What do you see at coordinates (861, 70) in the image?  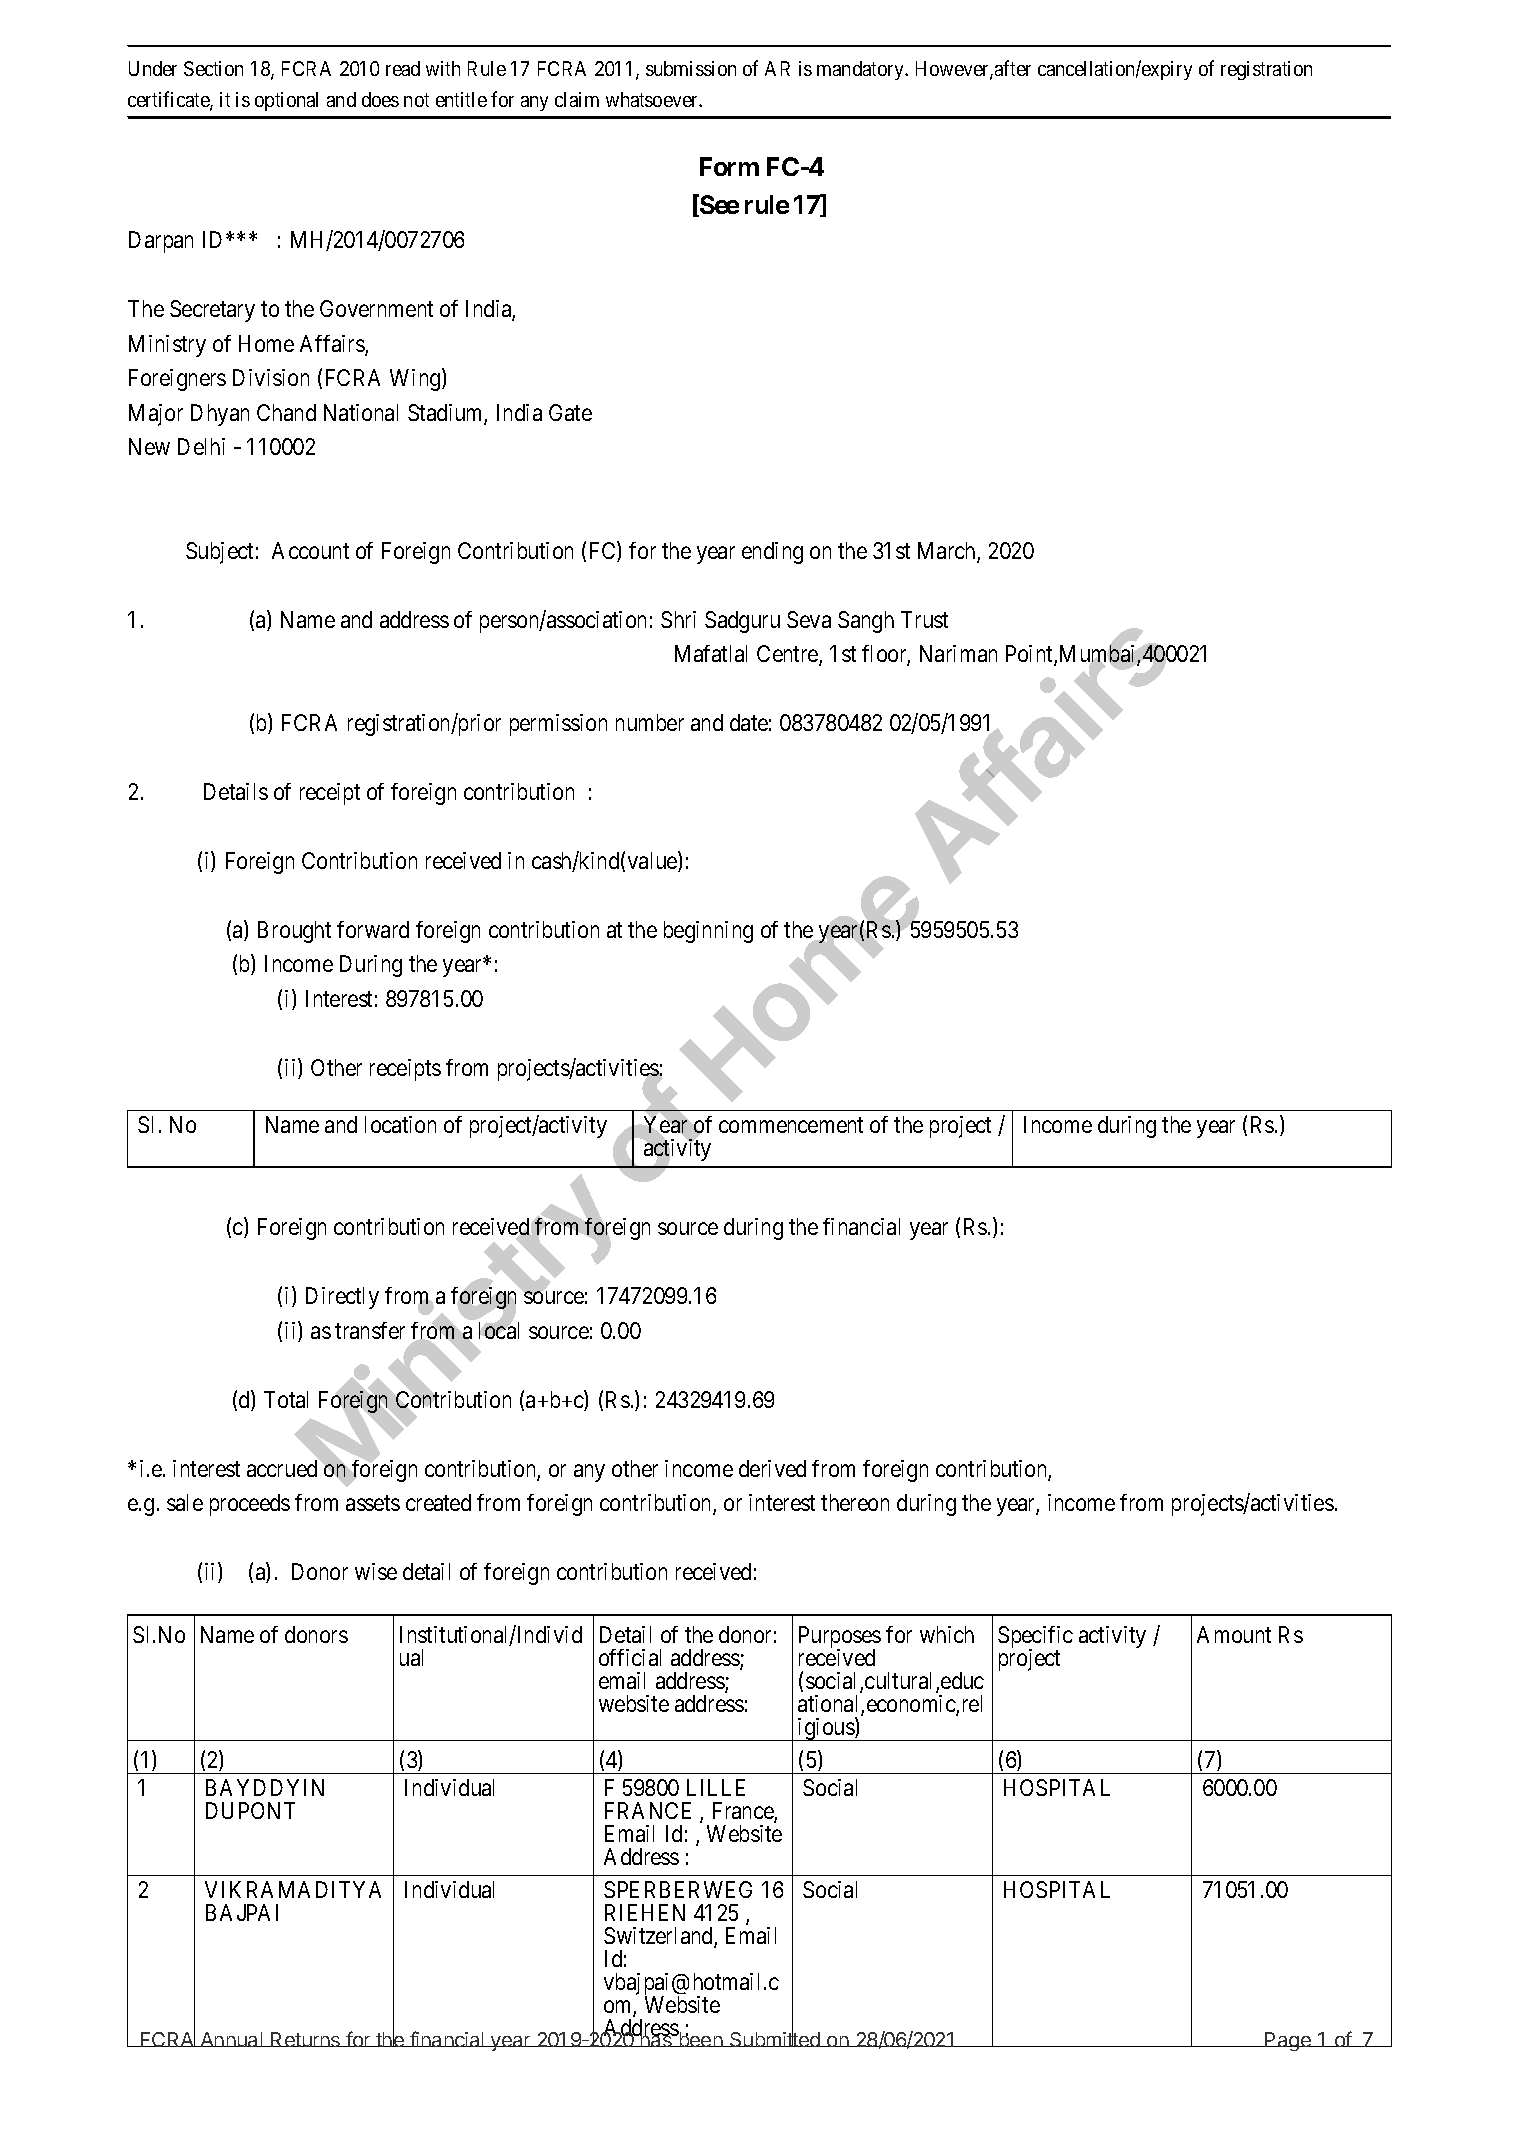 I see `mandatory` at bounding box center [861, 70].
